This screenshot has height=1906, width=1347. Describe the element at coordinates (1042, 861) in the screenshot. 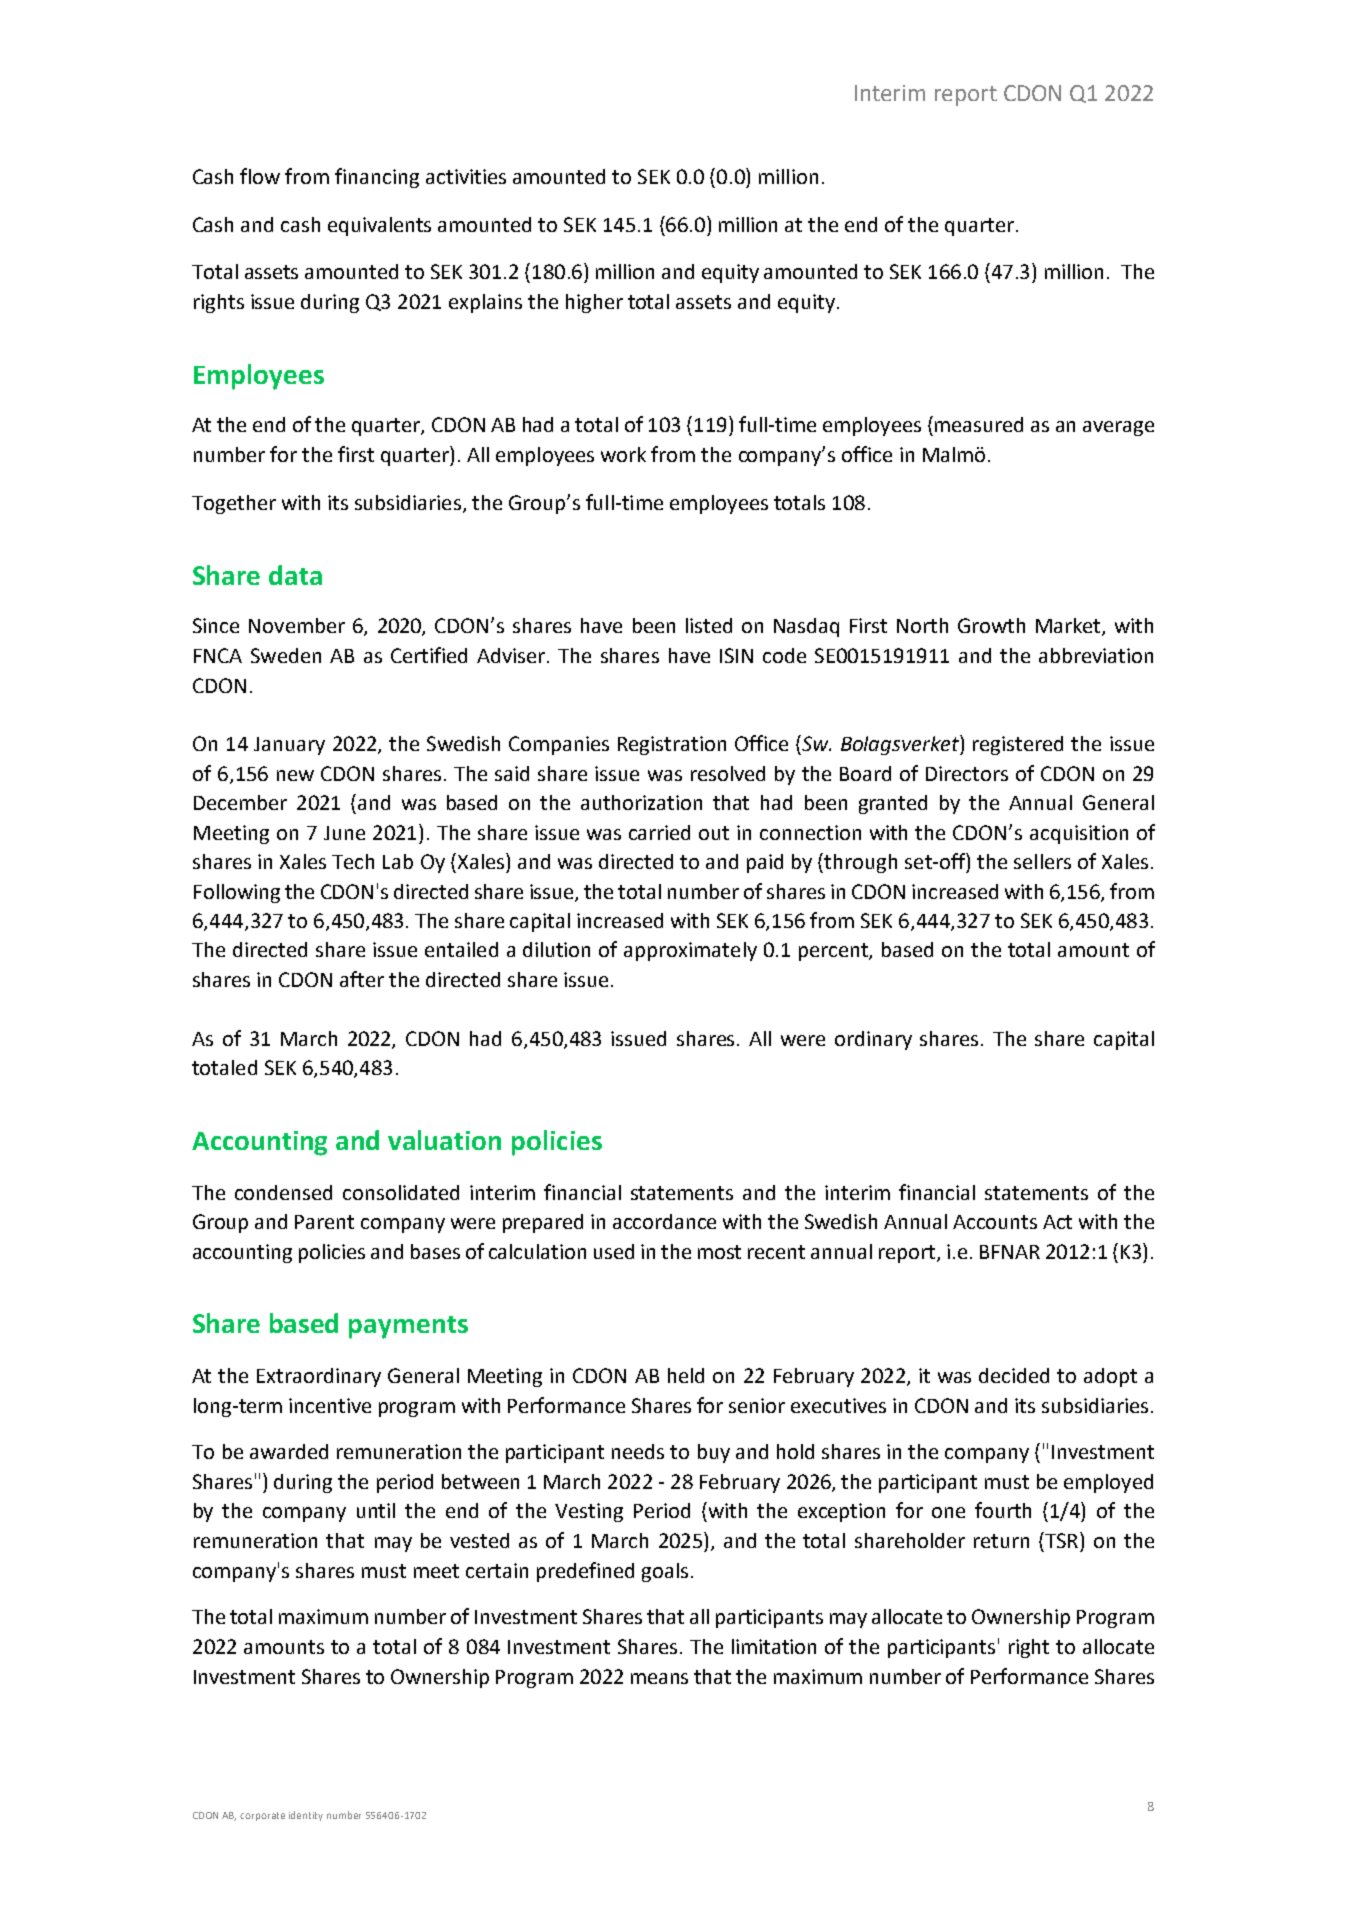

I see `sellers` at that location.
